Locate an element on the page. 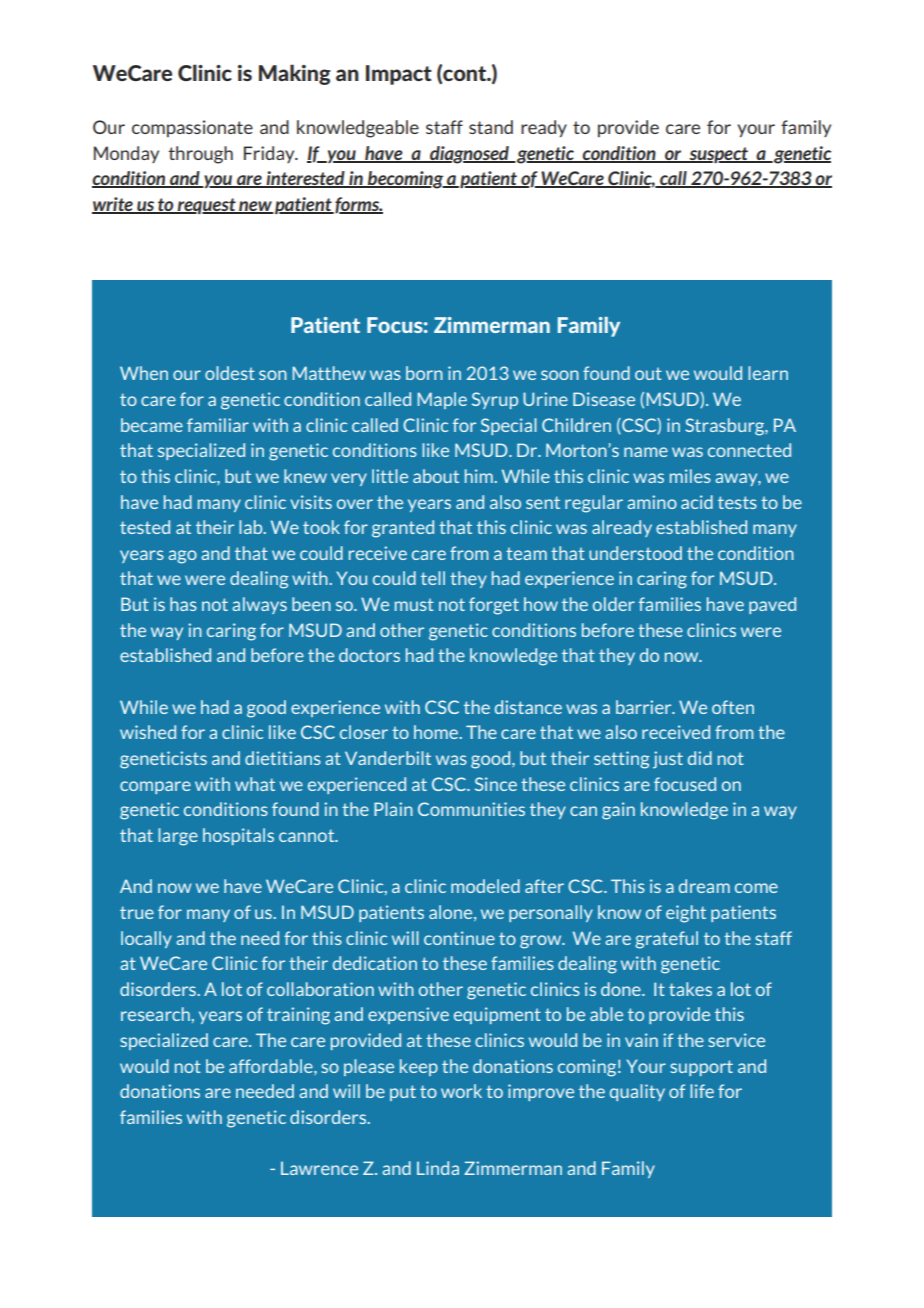 This image has width=924, height=1308. must is located at coordinates (414, 604).
